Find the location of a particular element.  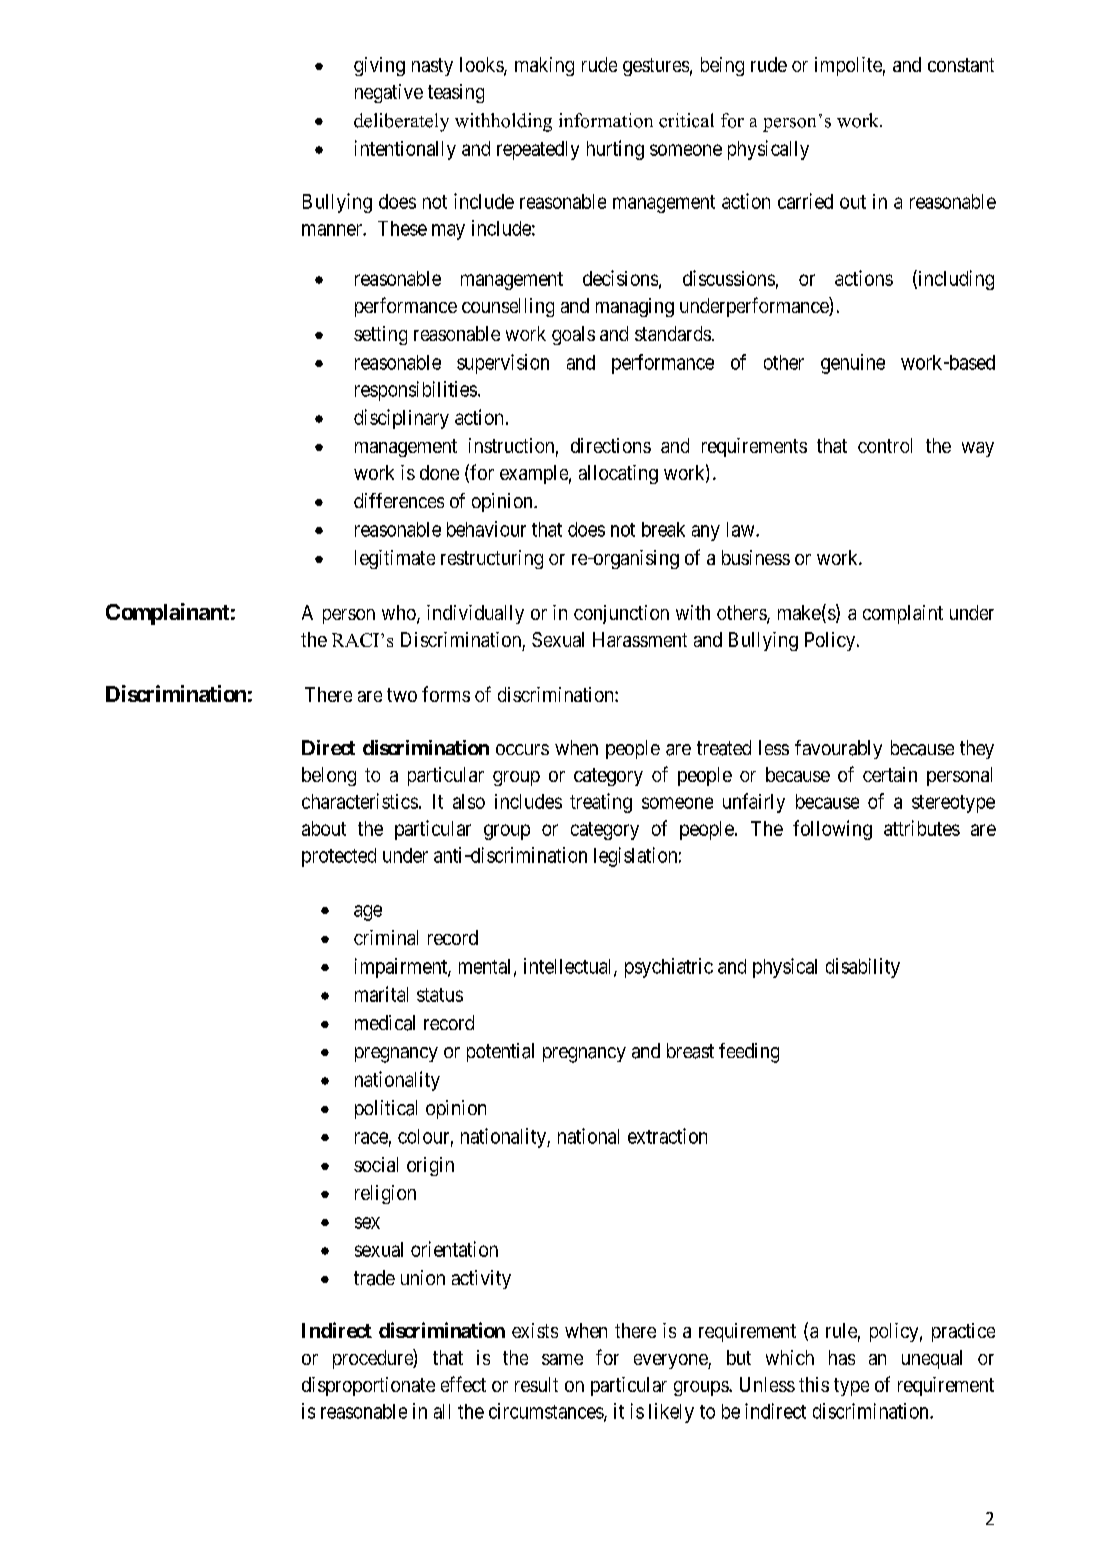

gestures is located at coordinates (656, 67).
